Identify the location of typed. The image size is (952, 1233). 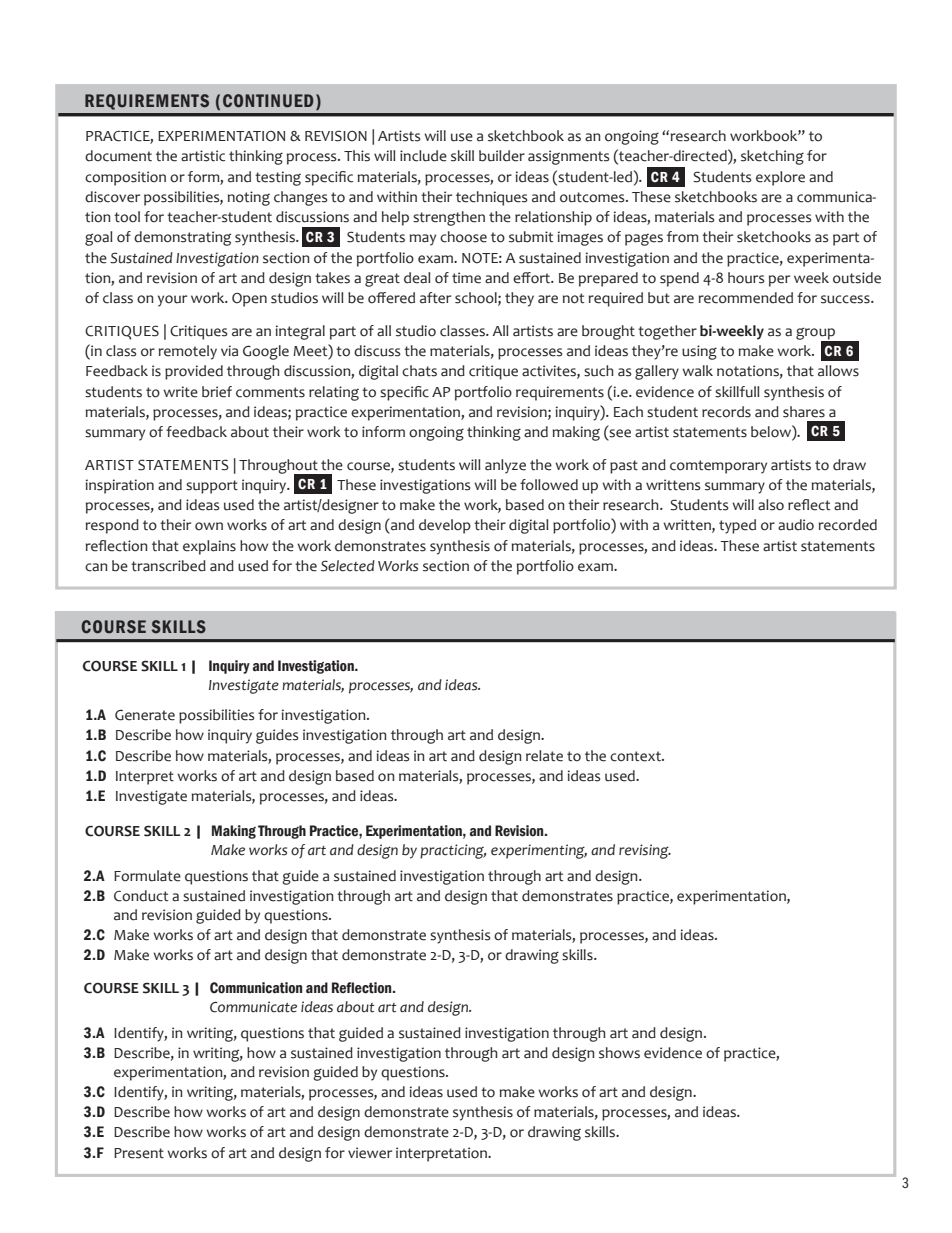
(737, 526).
